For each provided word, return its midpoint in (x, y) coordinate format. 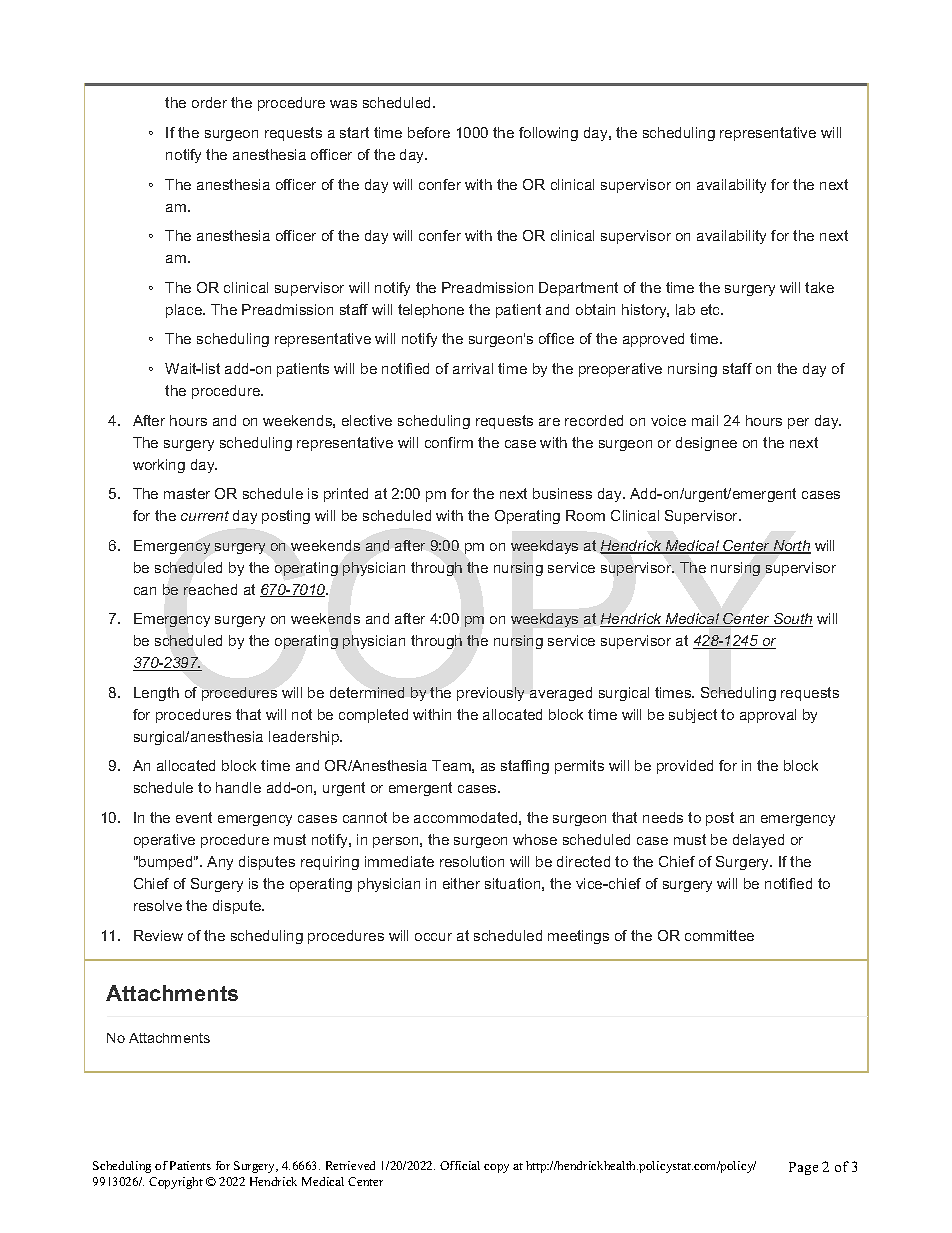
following (548, 134)
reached (210, 589)
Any (220, 863)
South (792, 620)
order (209, 102)
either (461, 883)
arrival (473, 368)
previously (490, 694)
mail (705, 420)
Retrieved (350, 1165)
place (185, 311)
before (429, 132)
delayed (758, 841)
